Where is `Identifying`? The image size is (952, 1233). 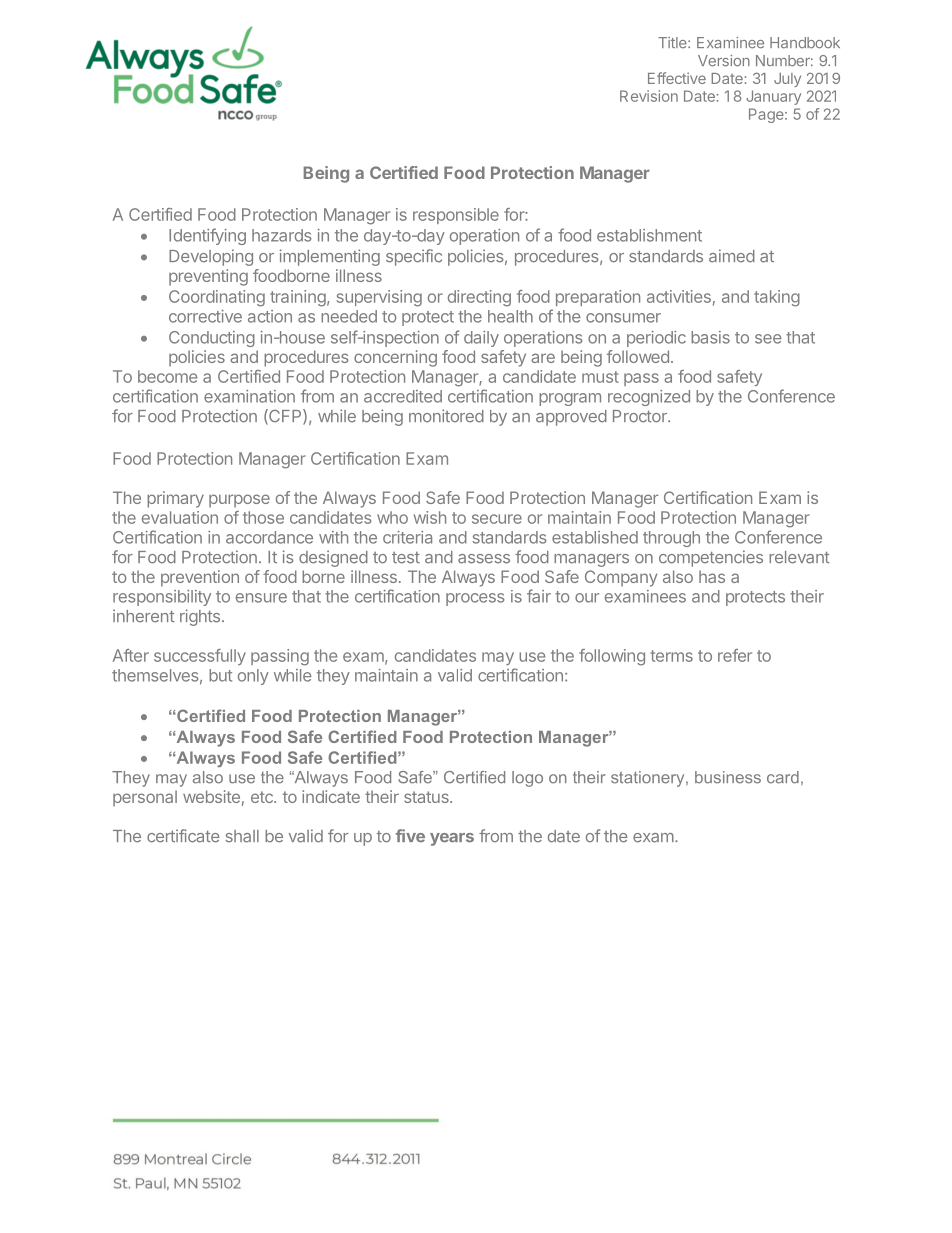 Identifying is located at coordinates (207, 236).
